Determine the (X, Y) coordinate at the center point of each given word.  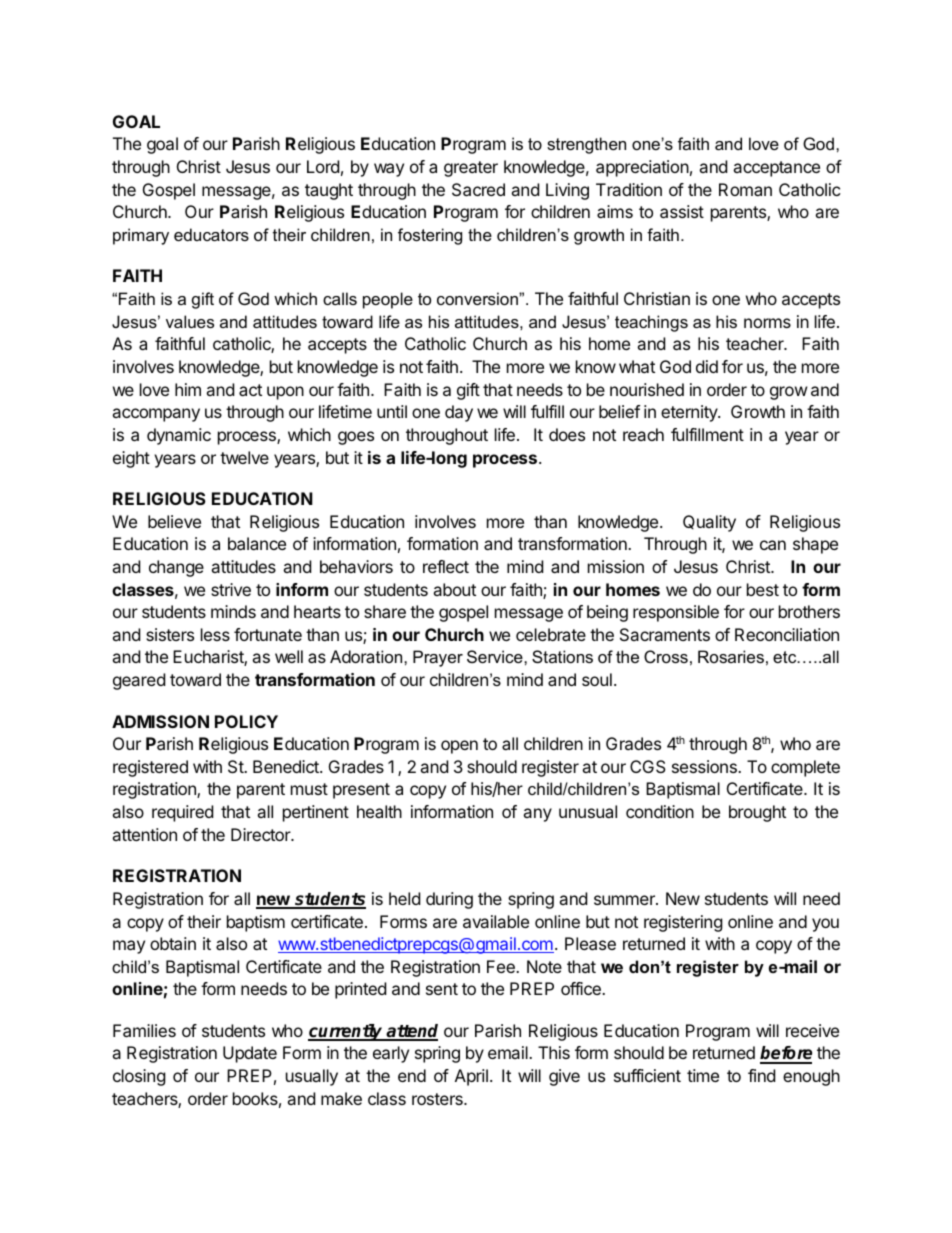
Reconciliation (787, 634)
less (215, 634)
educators (211, 234)
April (471, 1077)
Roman (745, 189)
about (454, 589)
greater (471, 169)
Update (250, 1054)
